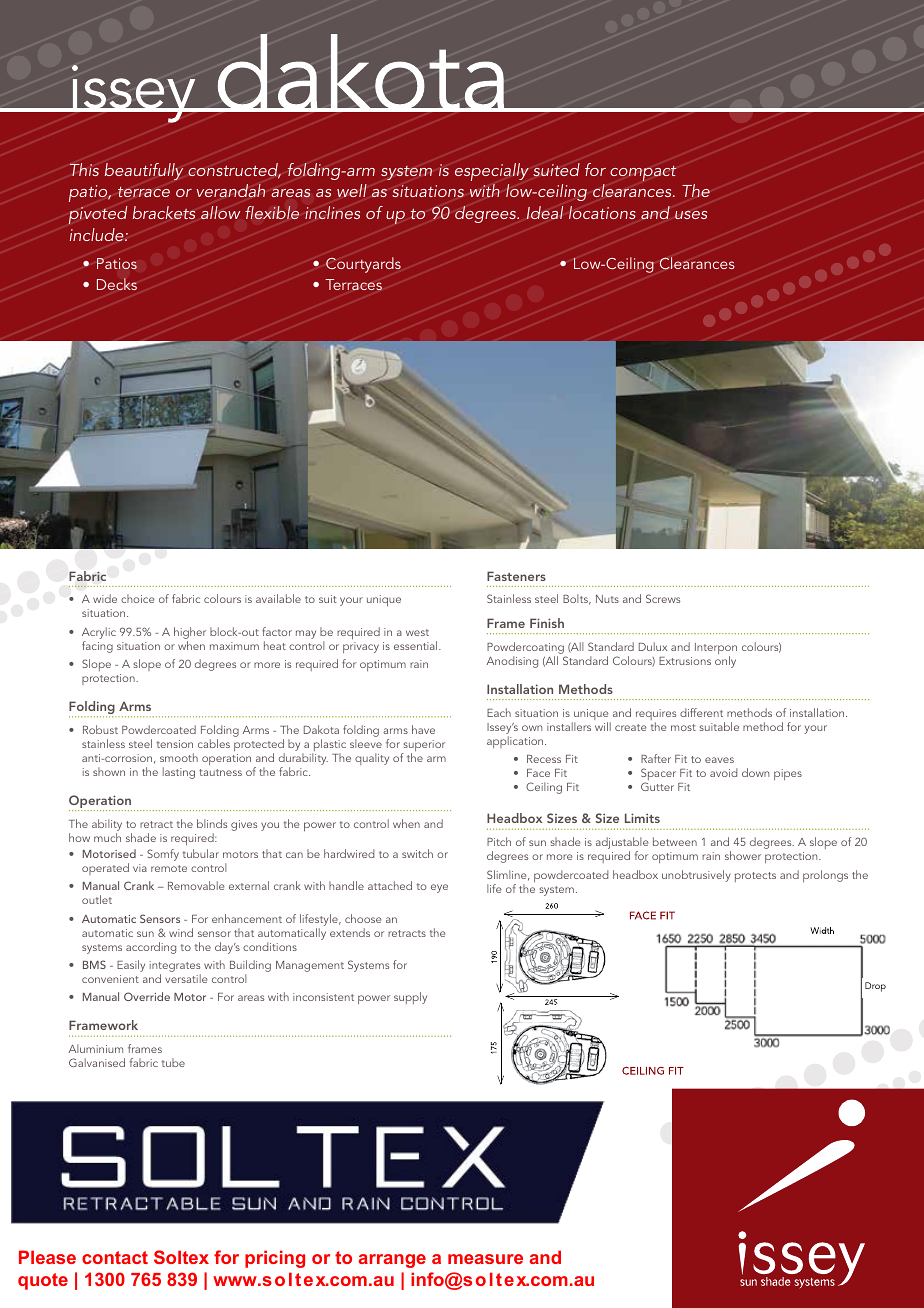  Describe the element at coordinates (147, 996) in the image. I see `Override` at that location.
